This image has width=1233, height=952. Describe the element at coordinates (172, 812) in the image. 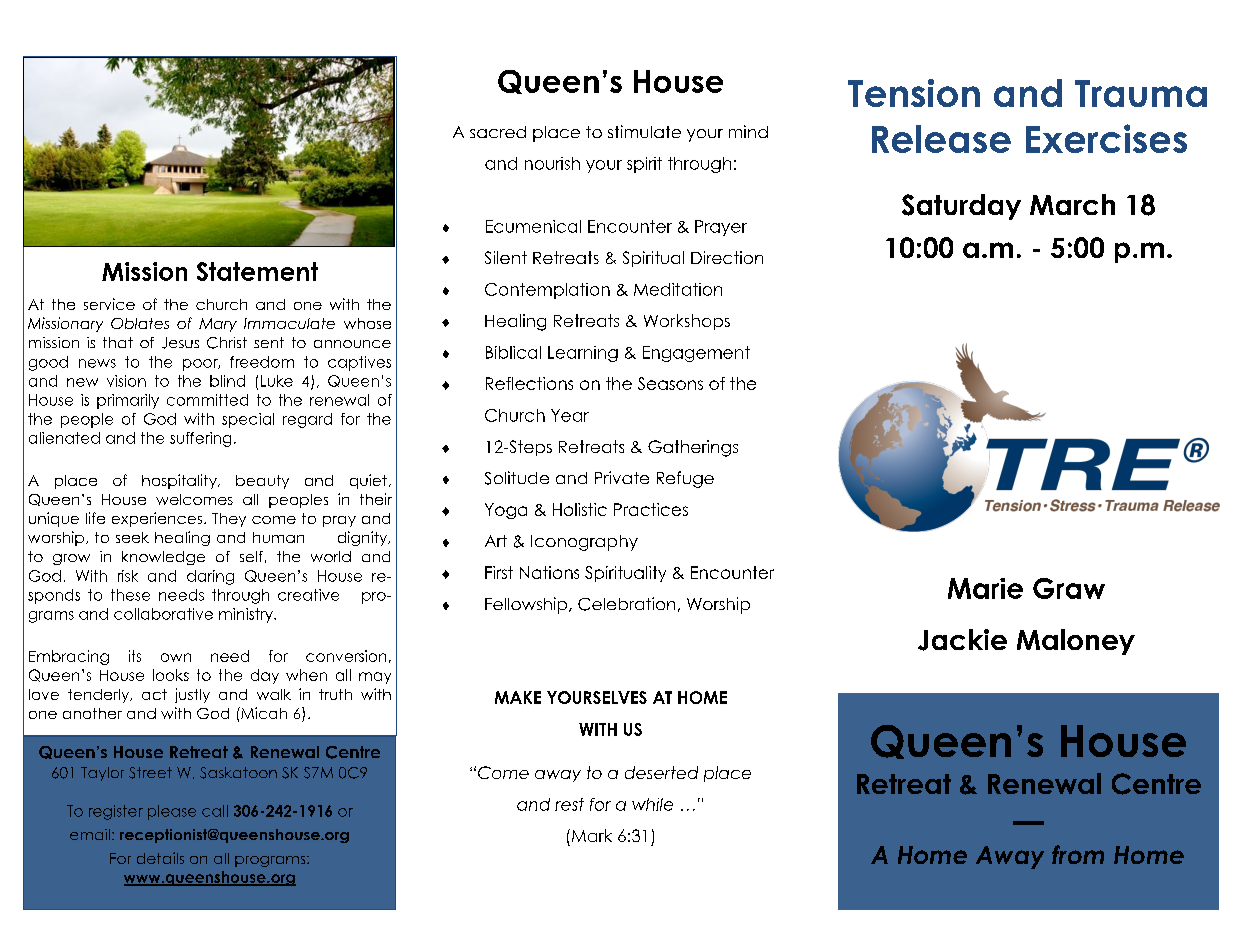

I see `please` at that location.
